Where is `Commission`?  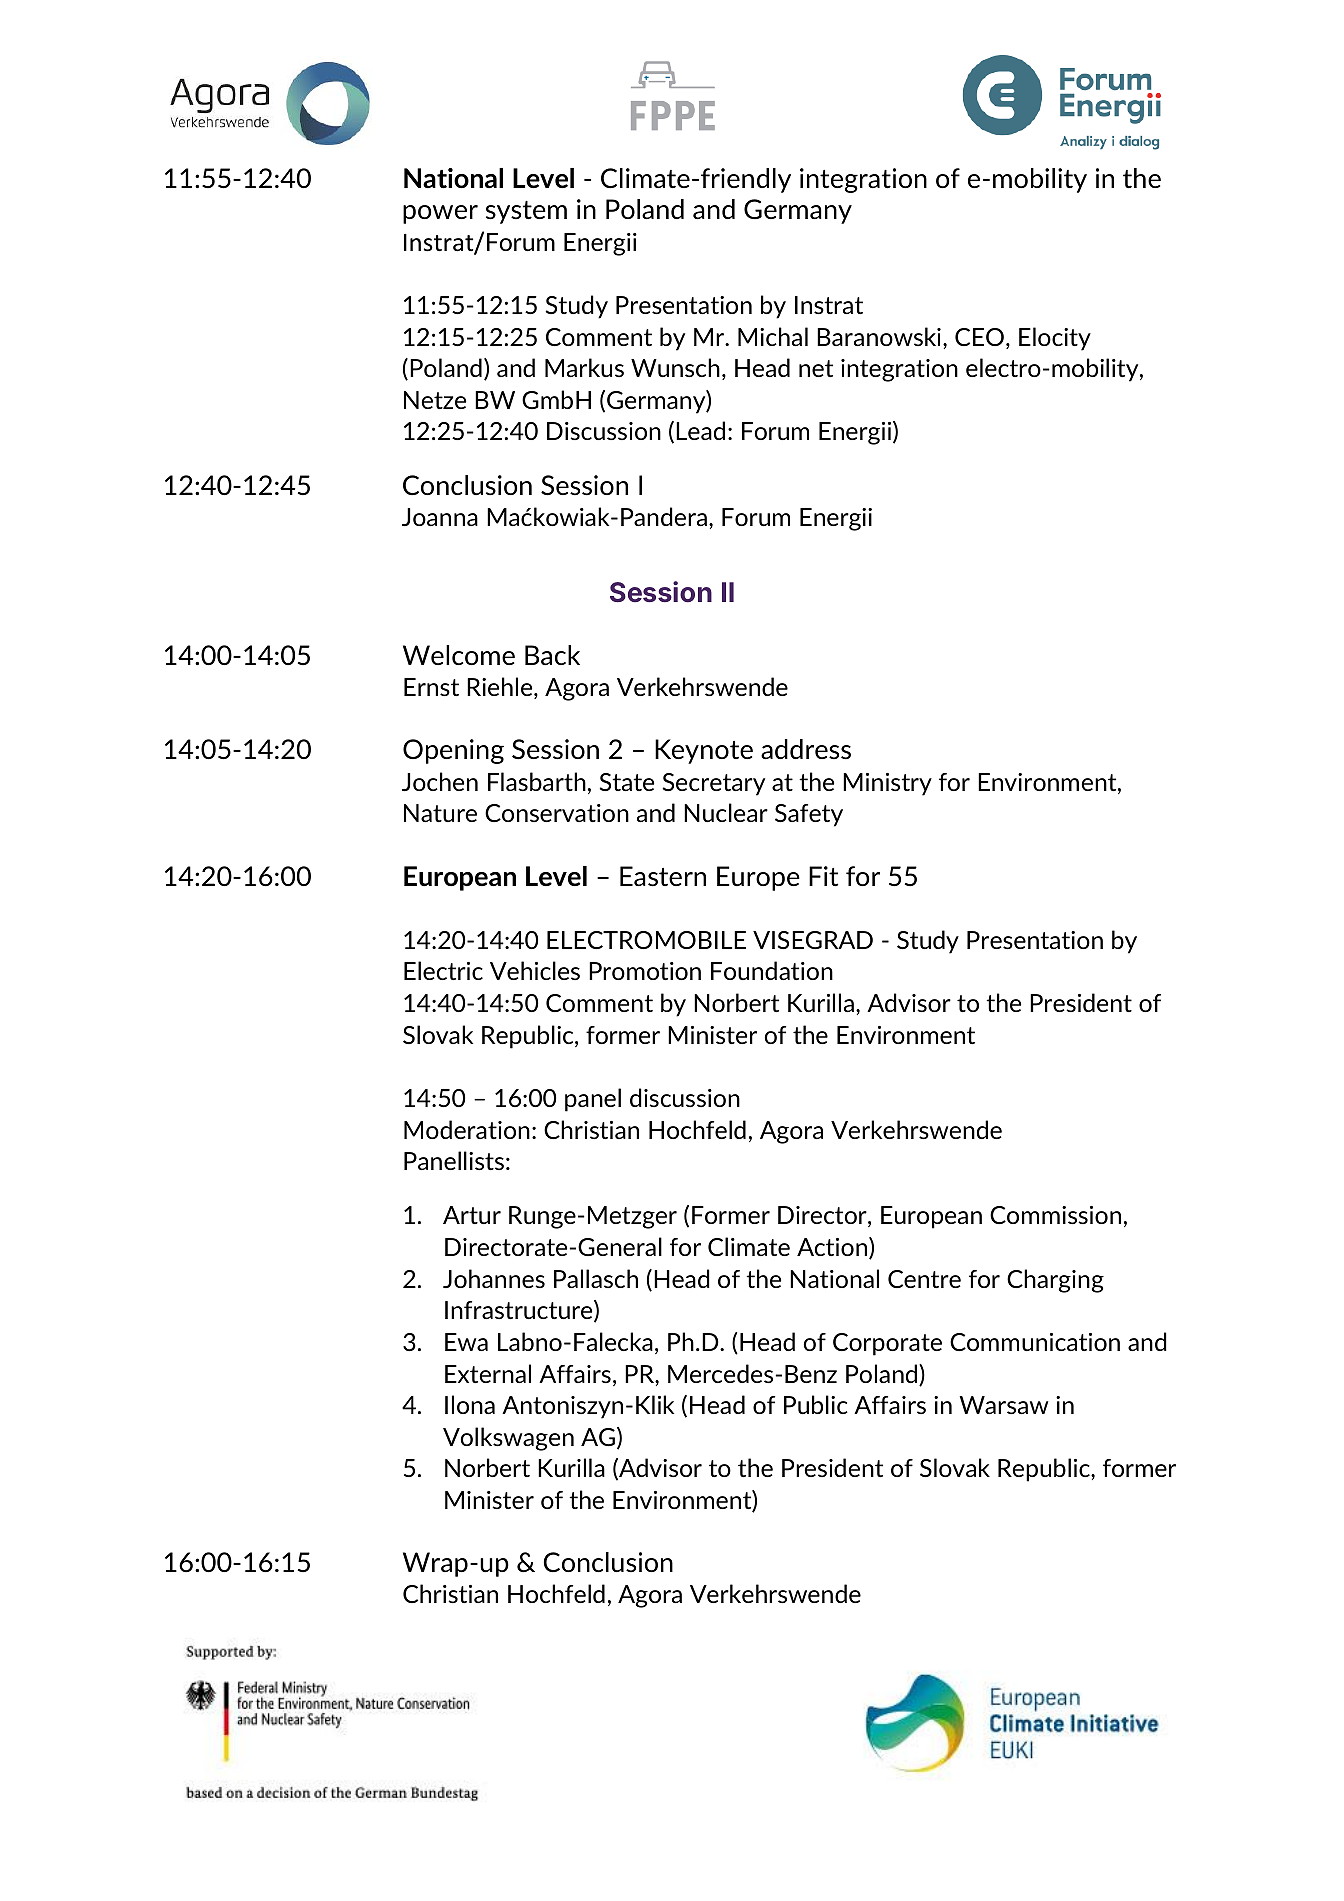 Commission is located at coordinates (1055, 1215).
